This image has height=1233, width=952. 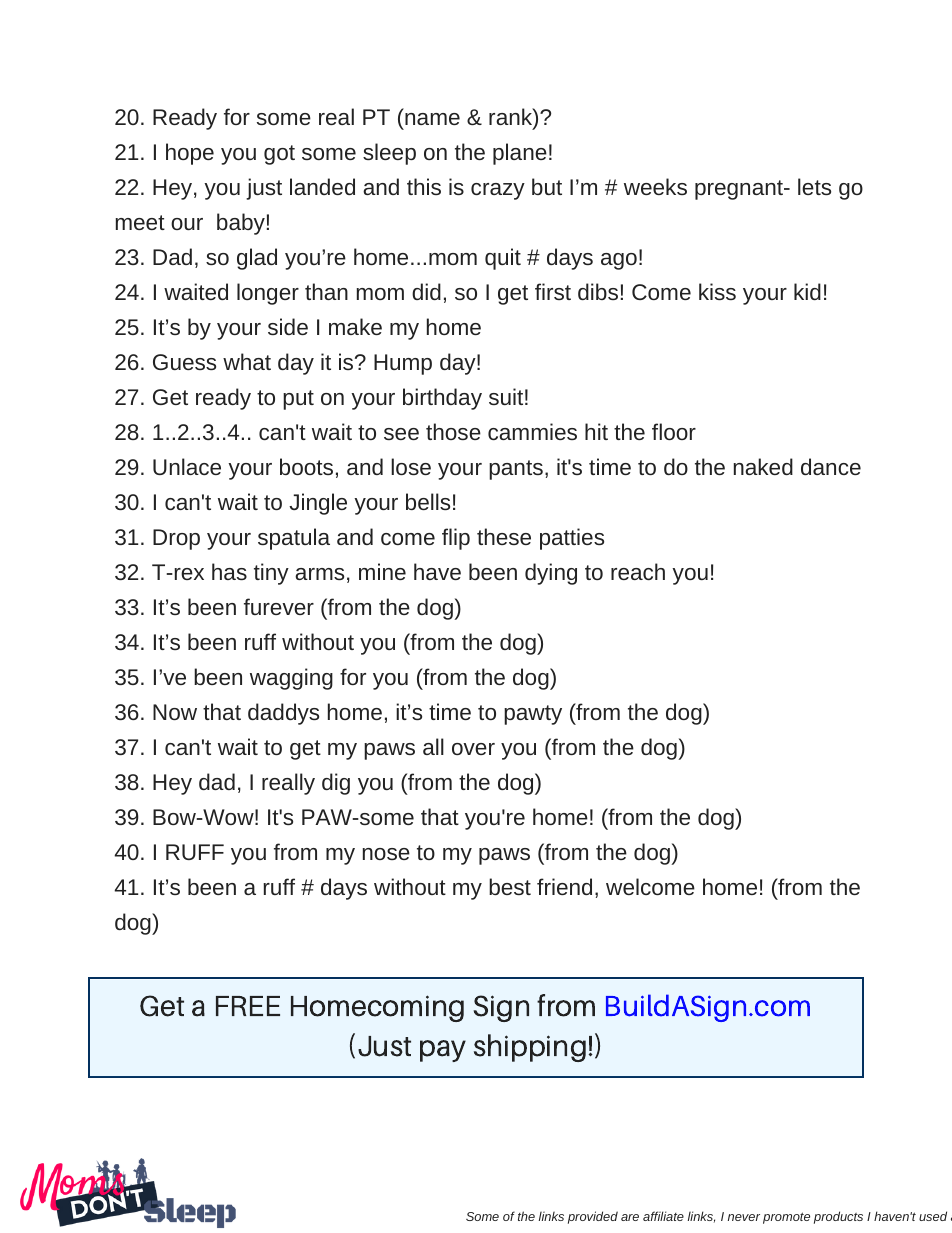 What do you see at coordinates (291, 679) in the image?
I see `wagging` at bounding box center [291, 679].
